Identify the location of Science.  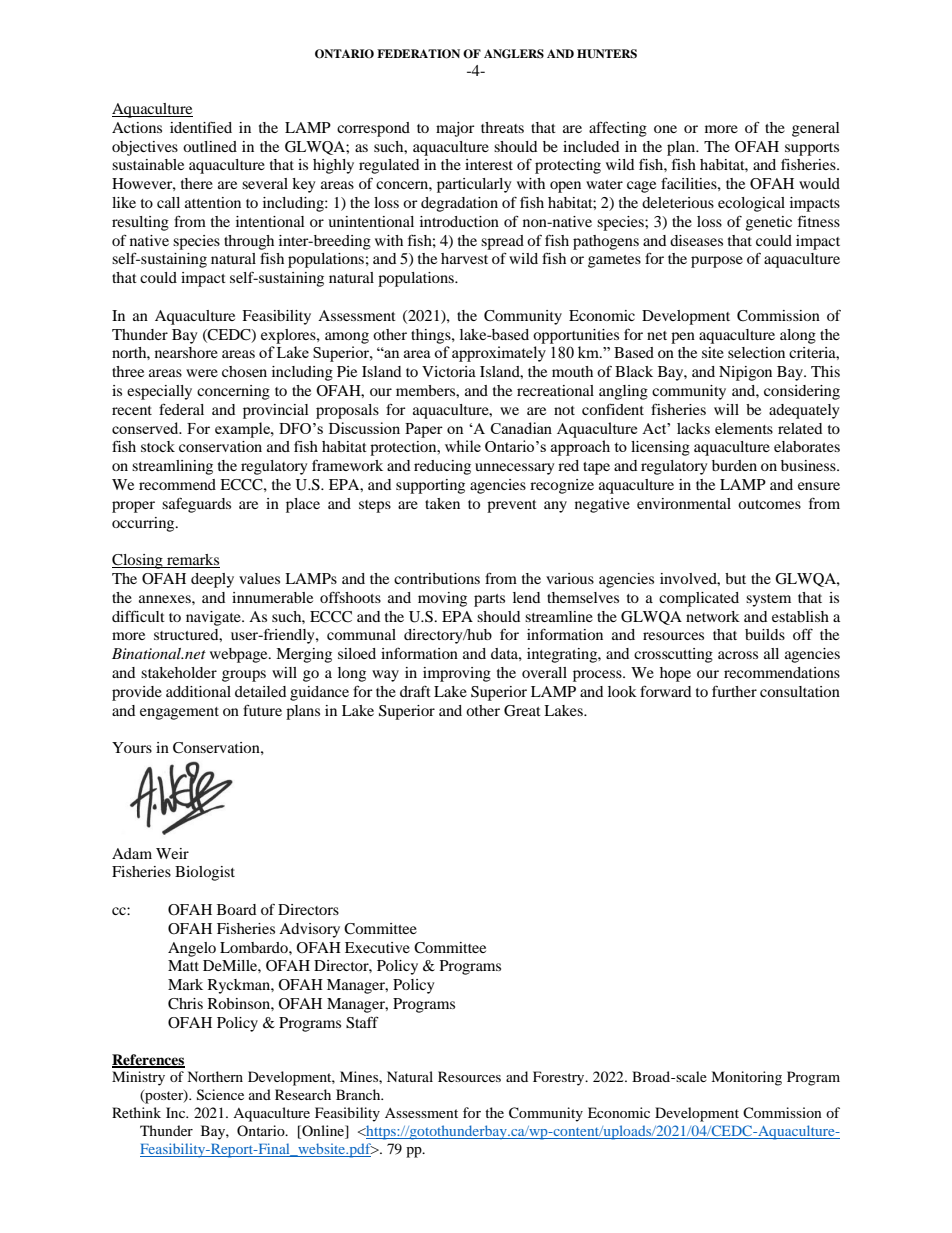
(220, 1095).
